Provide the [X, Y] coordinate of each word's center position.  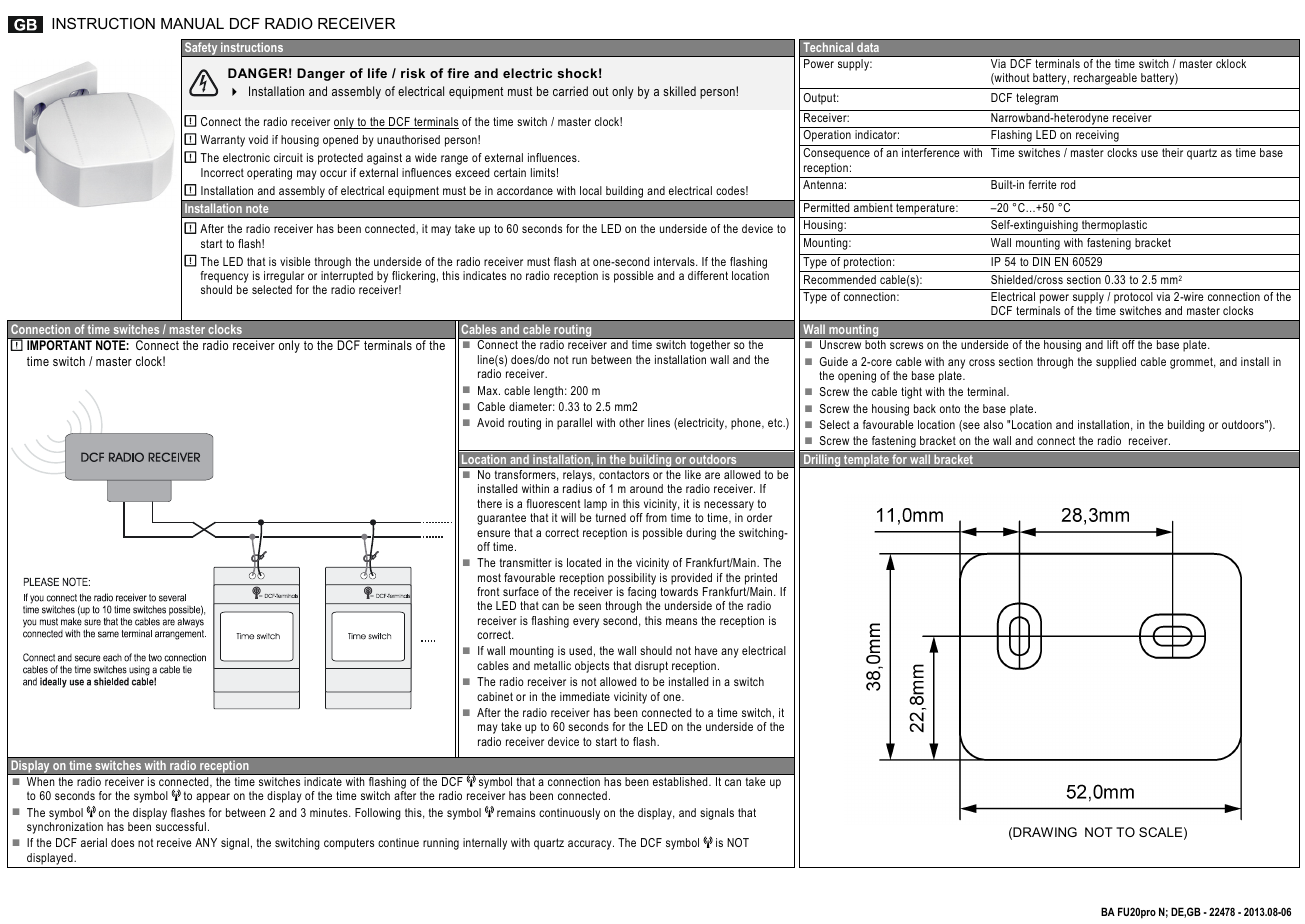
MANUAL [192, 23]
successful [181, 826]
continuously [569, 814]
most [489, 577]
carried [570, 91]
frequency [225, 278]
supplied [1116, 363]
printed [761, 579]
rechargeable [1105, 79]
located [584, 562]
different [708, 275]
